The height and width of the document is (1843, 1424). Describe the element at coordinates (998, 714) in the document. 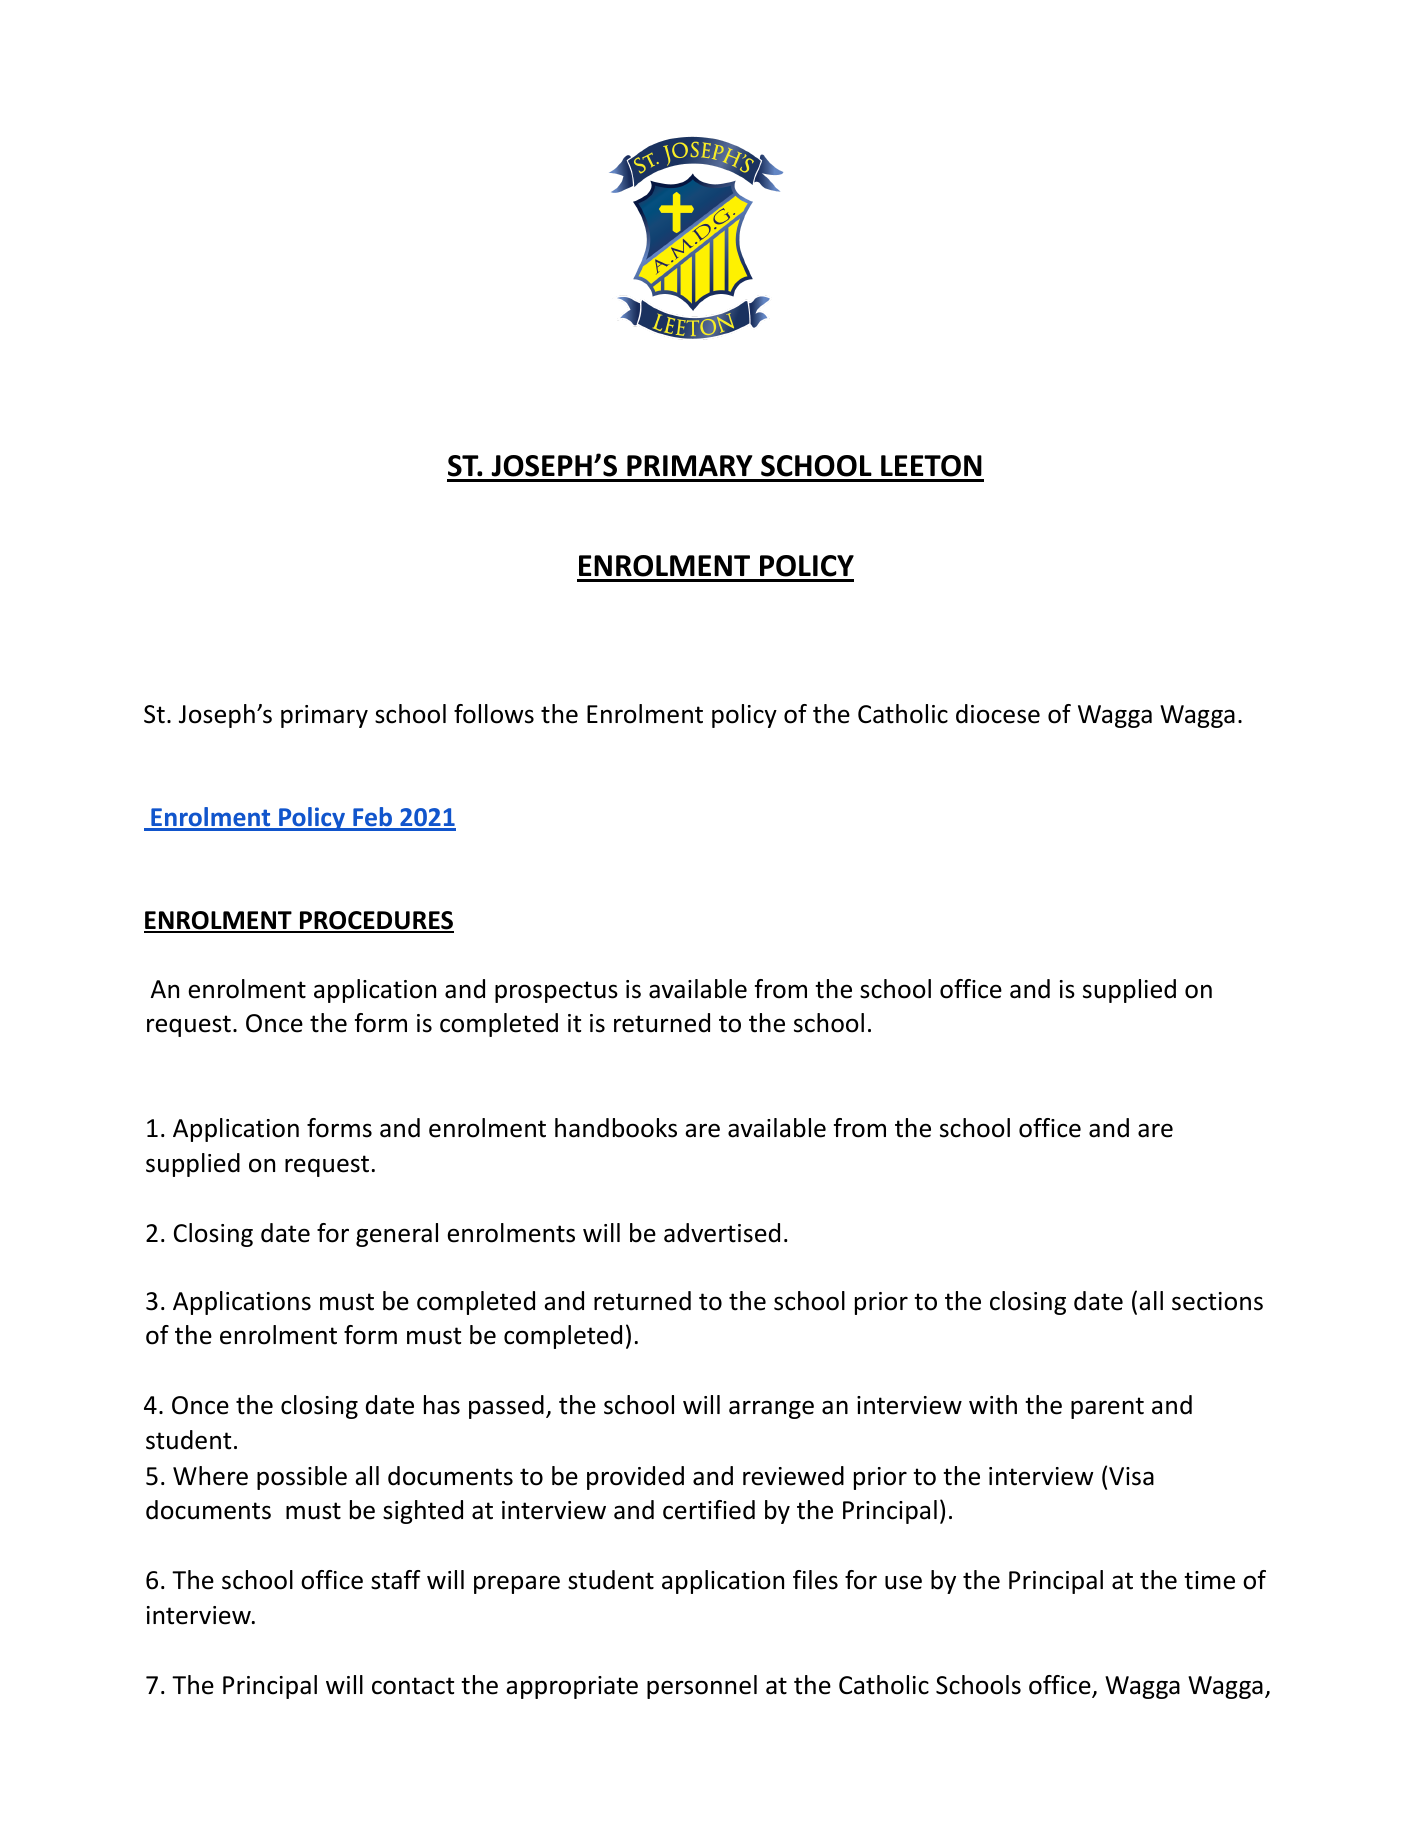

I see `diocese` at that location.
